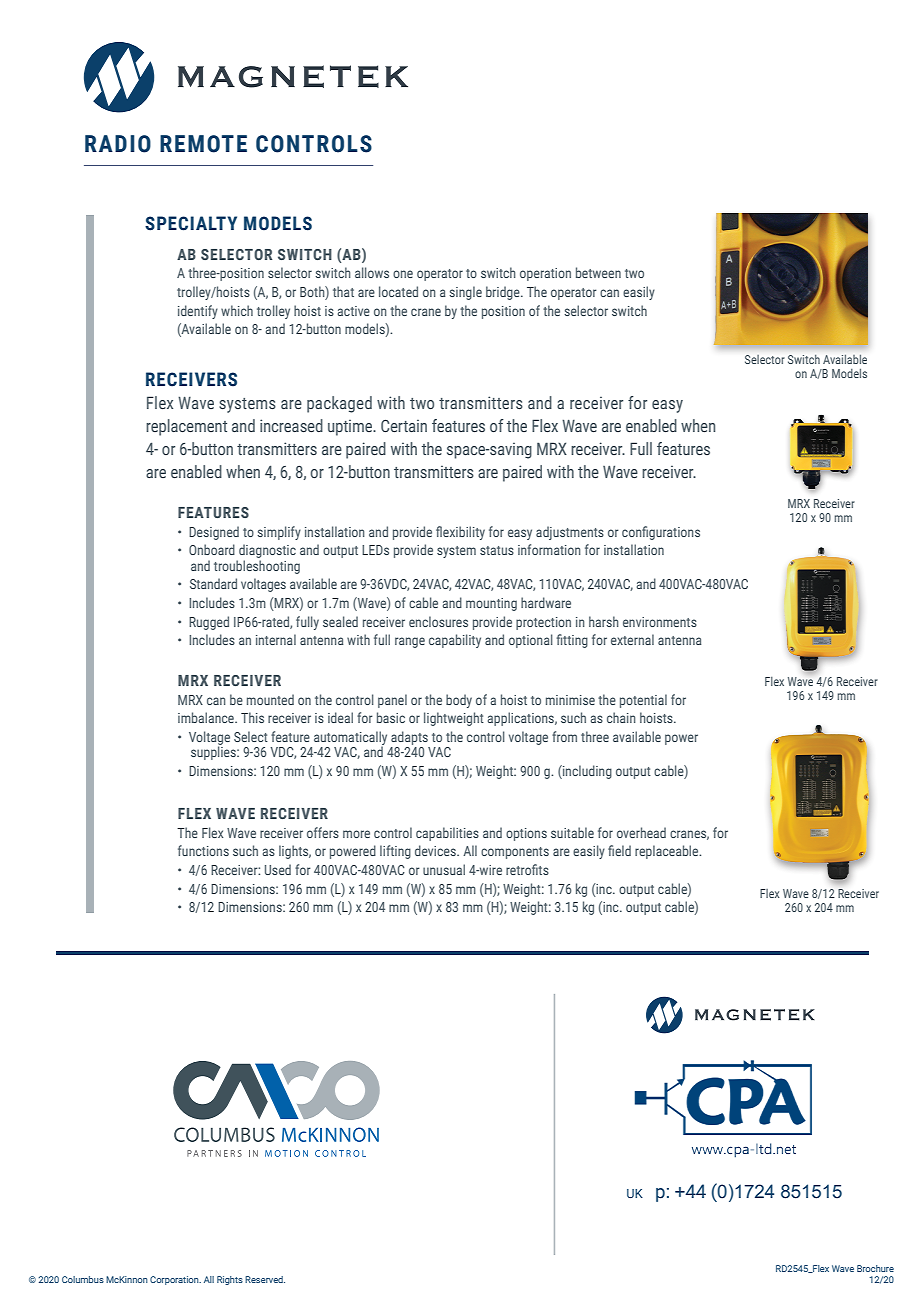 This screenshot has height=1308, width=924. Describe the element at coordinates (598, 272) in the screenshot. I see `between` at that location.
